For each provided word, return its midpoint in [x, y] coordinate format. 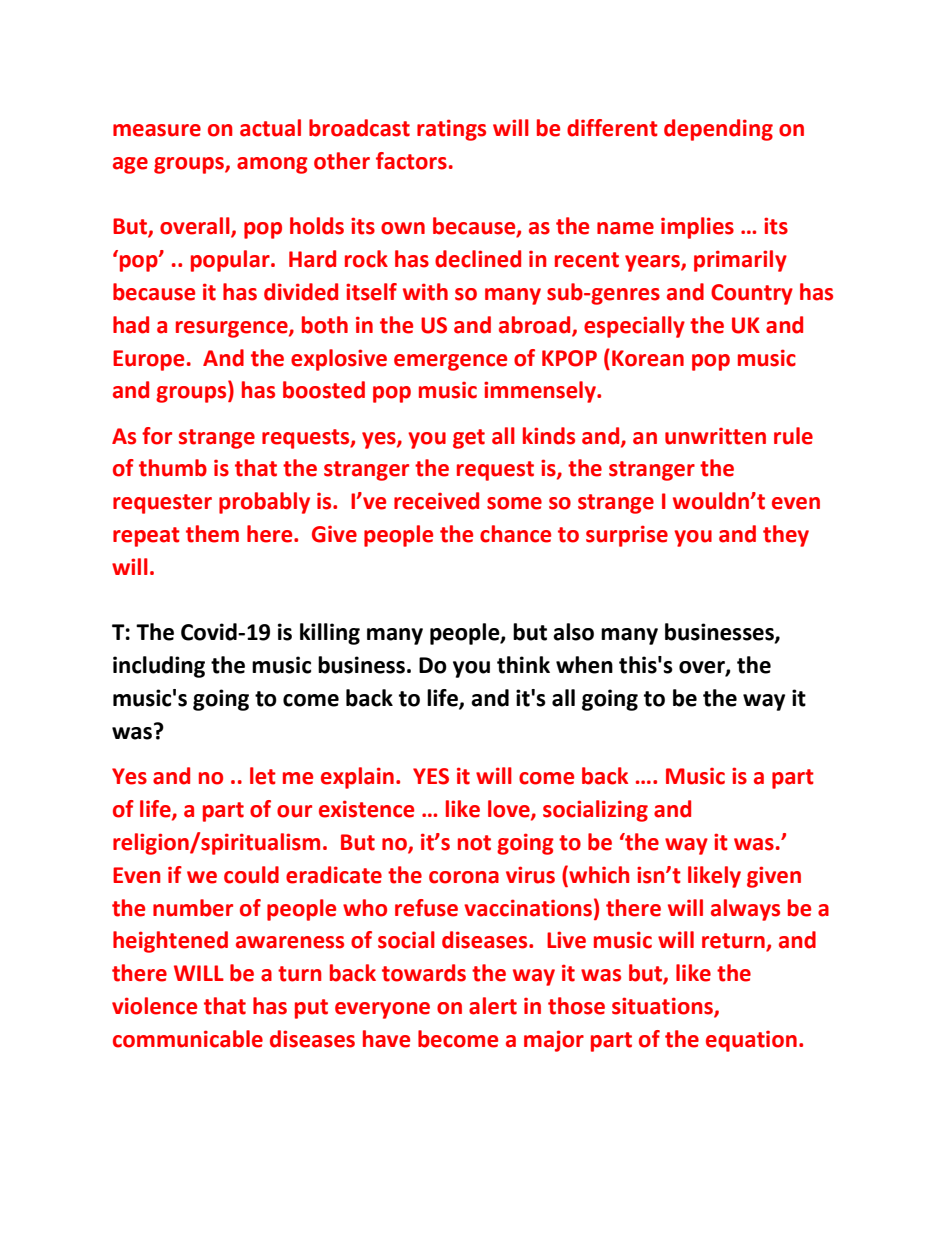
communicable [188, 1039]
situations [663, 1007]
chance [515, 534]
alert [493, 1006]
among [272, 165]
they [786, 536]
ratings [451, 130]
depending [718, 130]
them [212, 534]
